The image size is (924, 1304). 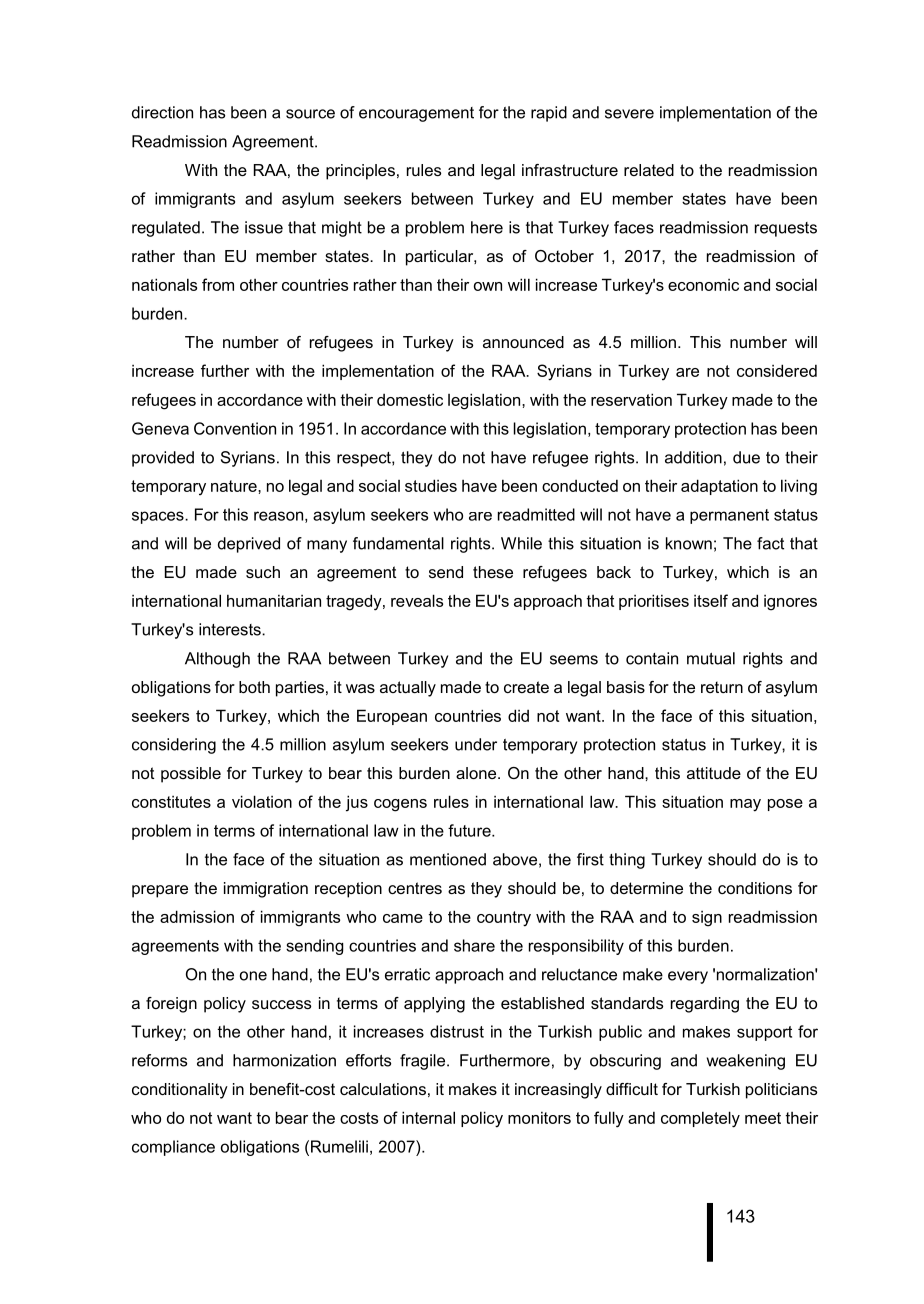 I want to click on encouragement, so click(x=416, y=114).
